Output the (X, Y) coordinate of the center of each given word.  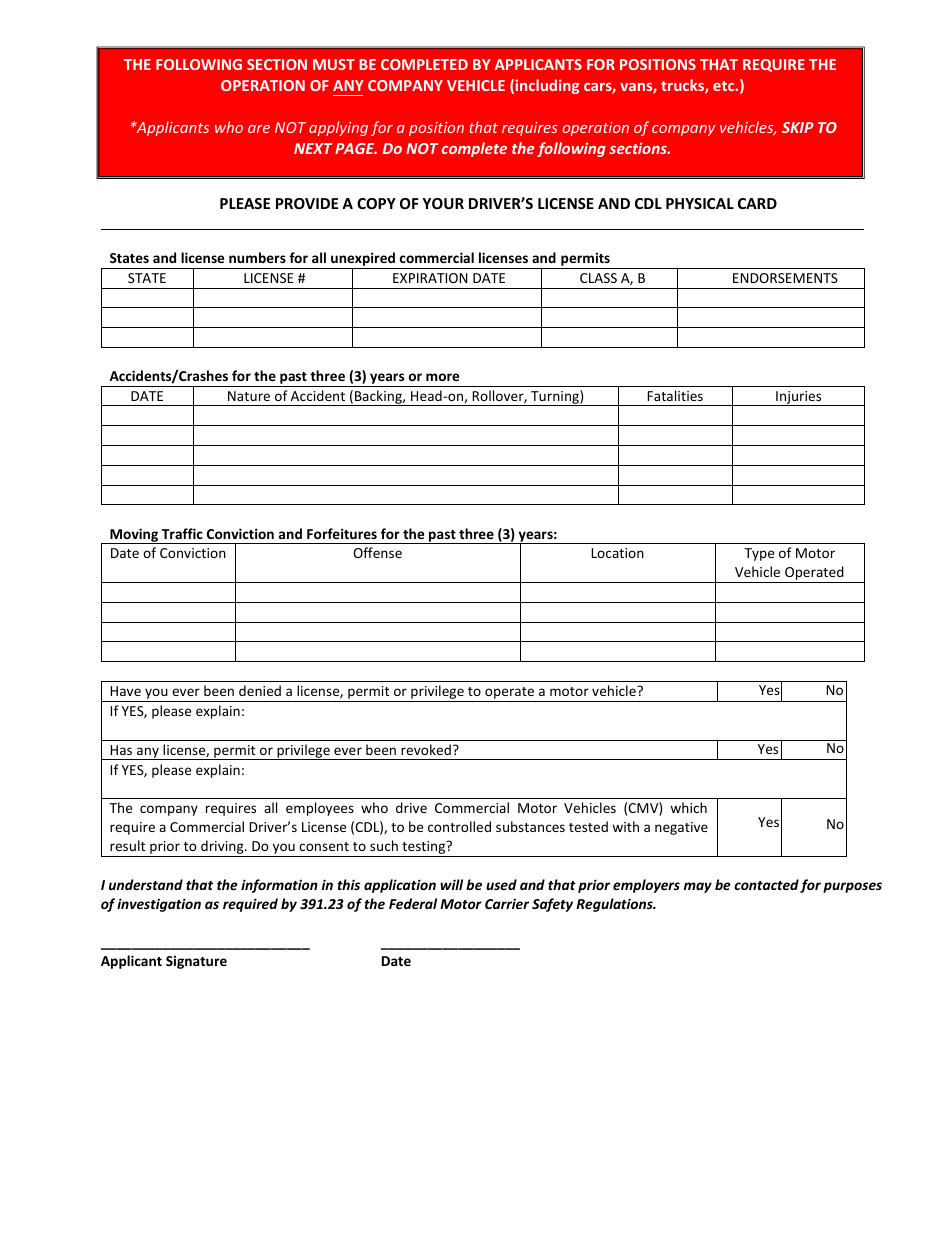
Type (759, 554)
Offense (377, 552)
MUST (334, 64)
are (259, 129)
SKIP (798, 127)
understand (146, 884)
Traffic (182, 533)
